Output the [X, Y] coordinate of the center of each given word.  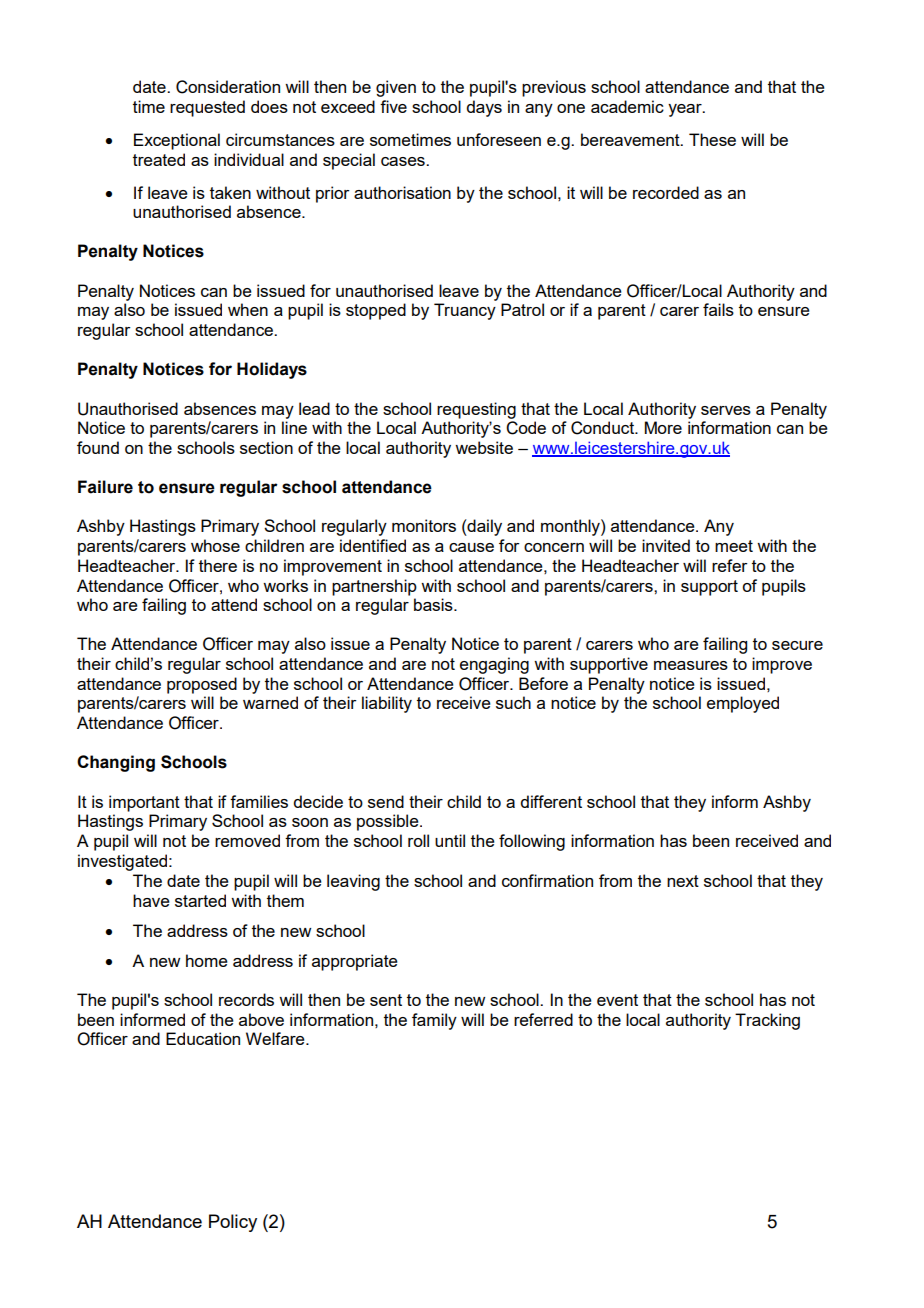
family [434, 1021]
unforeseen [499, 139]
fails [718, 309]
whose [215, 545]
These [712, 139]
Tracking [767, 1021]
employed [743, 704]
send [386, 801]
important [144, 803]
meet [734, 546]
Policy [233, 1223]
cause [471, 547]
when [248, 309]
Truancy [465, 311]
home [207, 960]
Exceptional [177, 141]
